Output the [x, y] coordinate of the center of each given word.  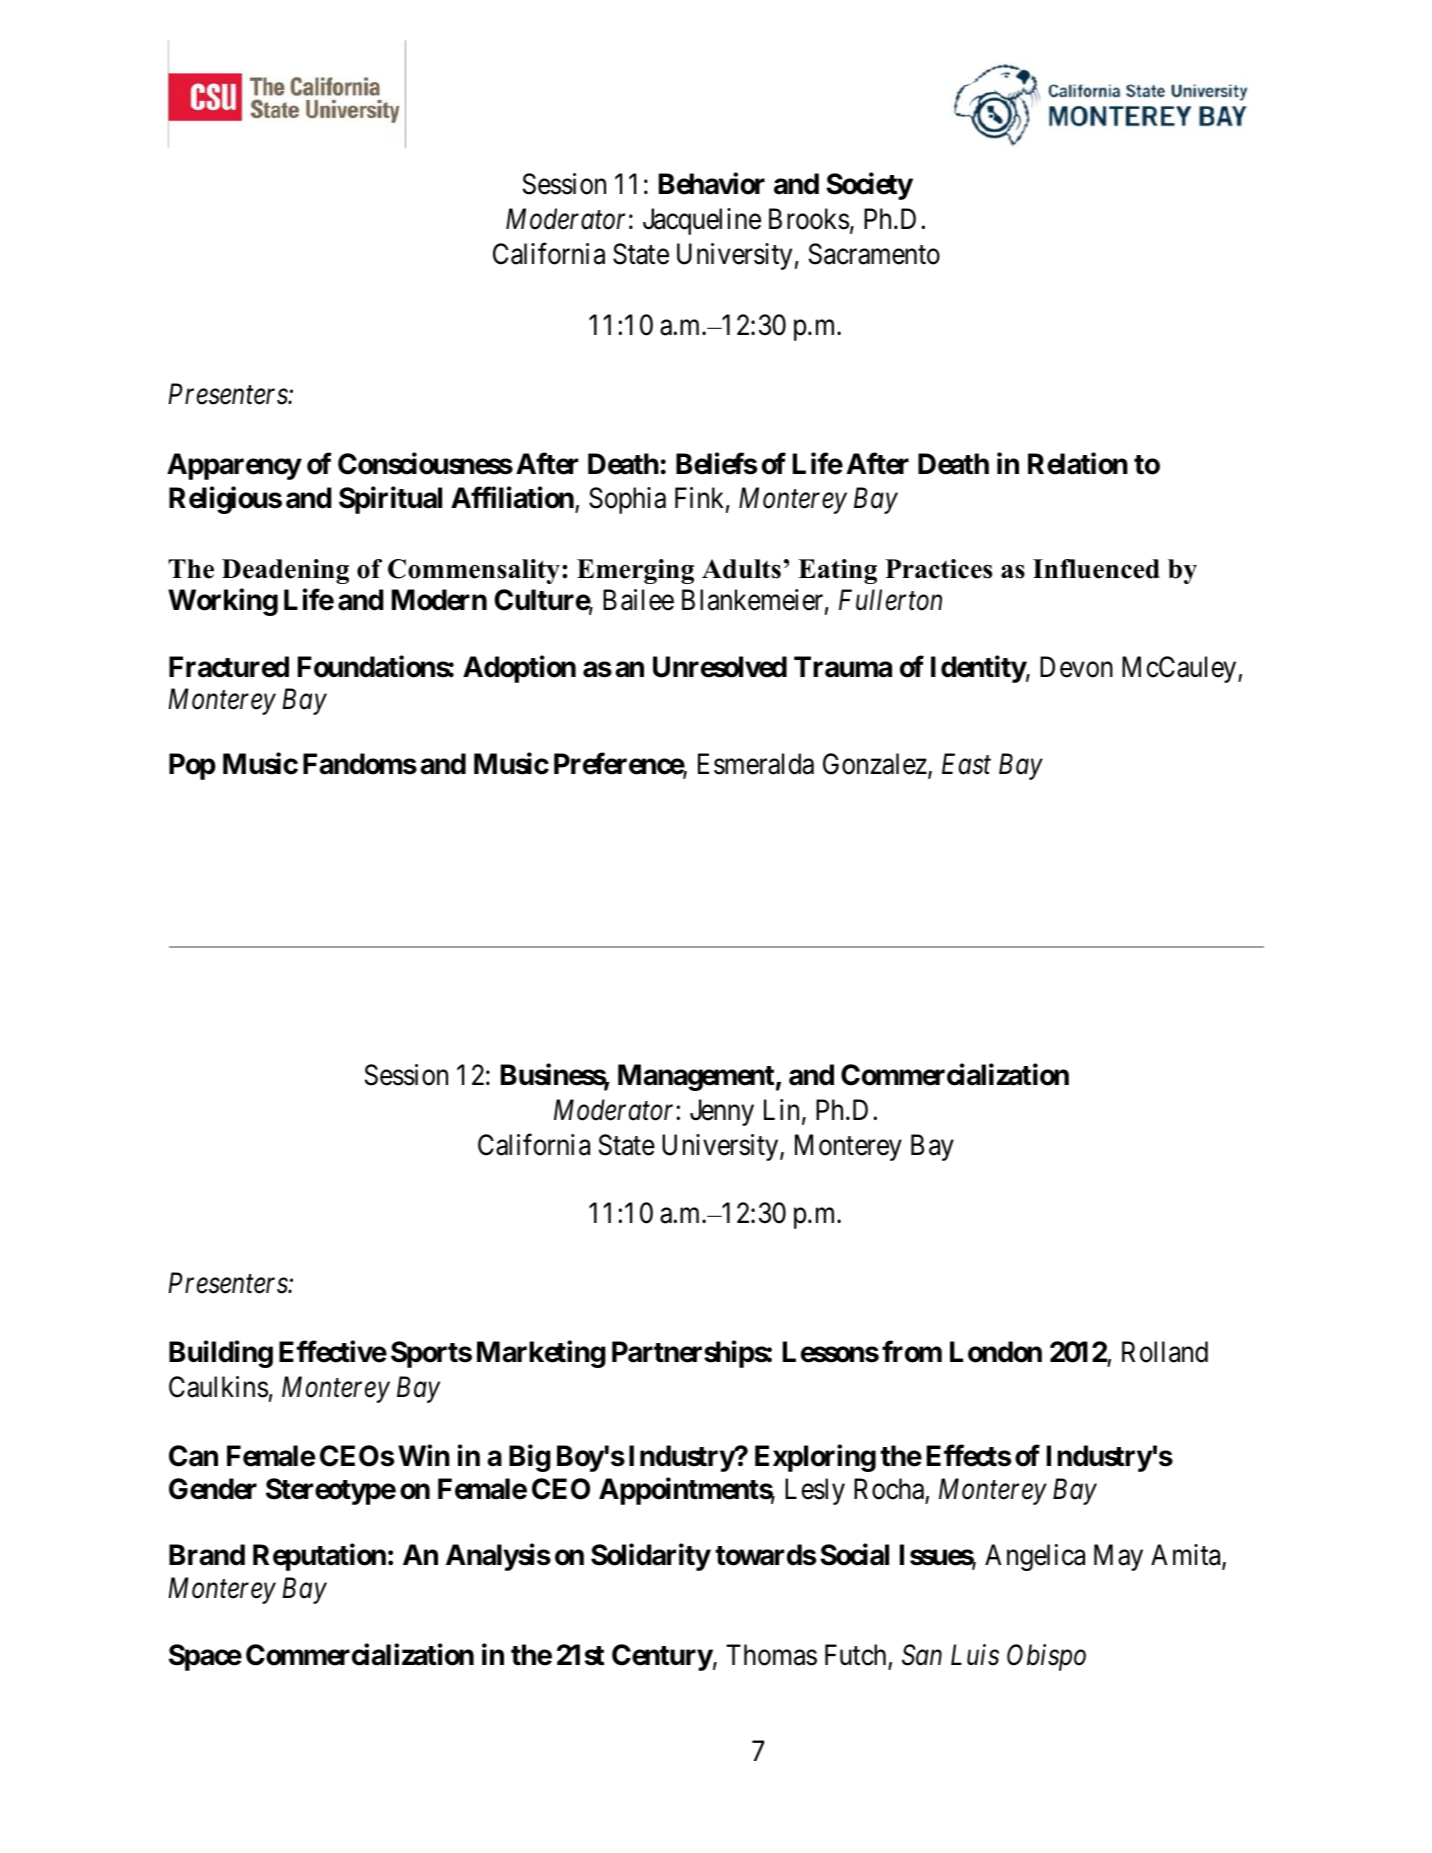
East [966, 764]
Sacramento [874, 254]
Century [662, 1657]
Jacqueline [702, 221]
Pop [192, 766]
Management [696, 1077]
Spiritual [390, 500]
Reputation [319, 1557]
